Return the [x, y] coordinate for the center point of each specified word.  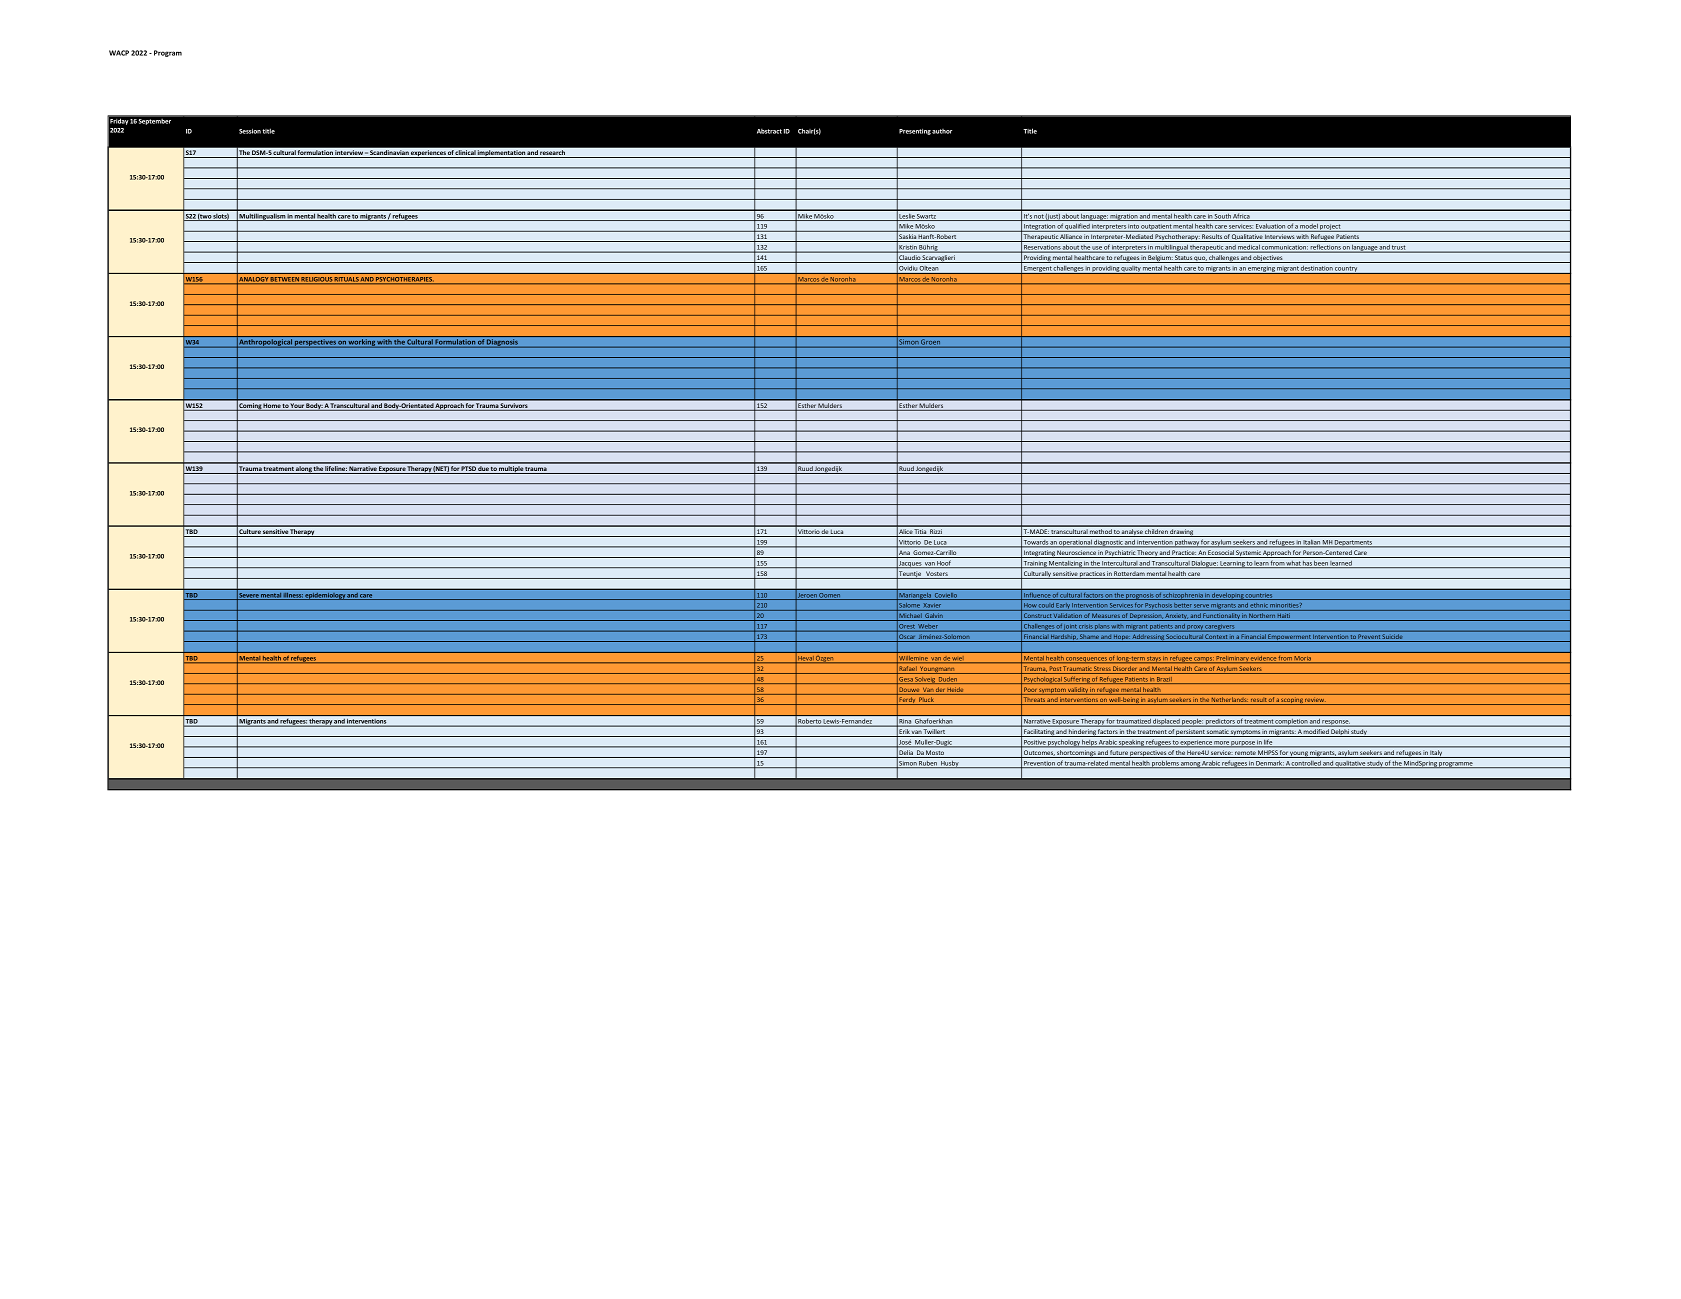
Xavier [932, 607]
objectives [1268, 259]
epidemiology [325, 596]
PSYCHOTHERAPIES [404, 280]
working [362, 343]
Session [250, 131]
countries [1259, 596]
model [1309, 228]
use [1097, 249]
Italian [1312, 543]
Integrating [1039, 554]
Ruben [928, 764]
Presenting [915, 132]
